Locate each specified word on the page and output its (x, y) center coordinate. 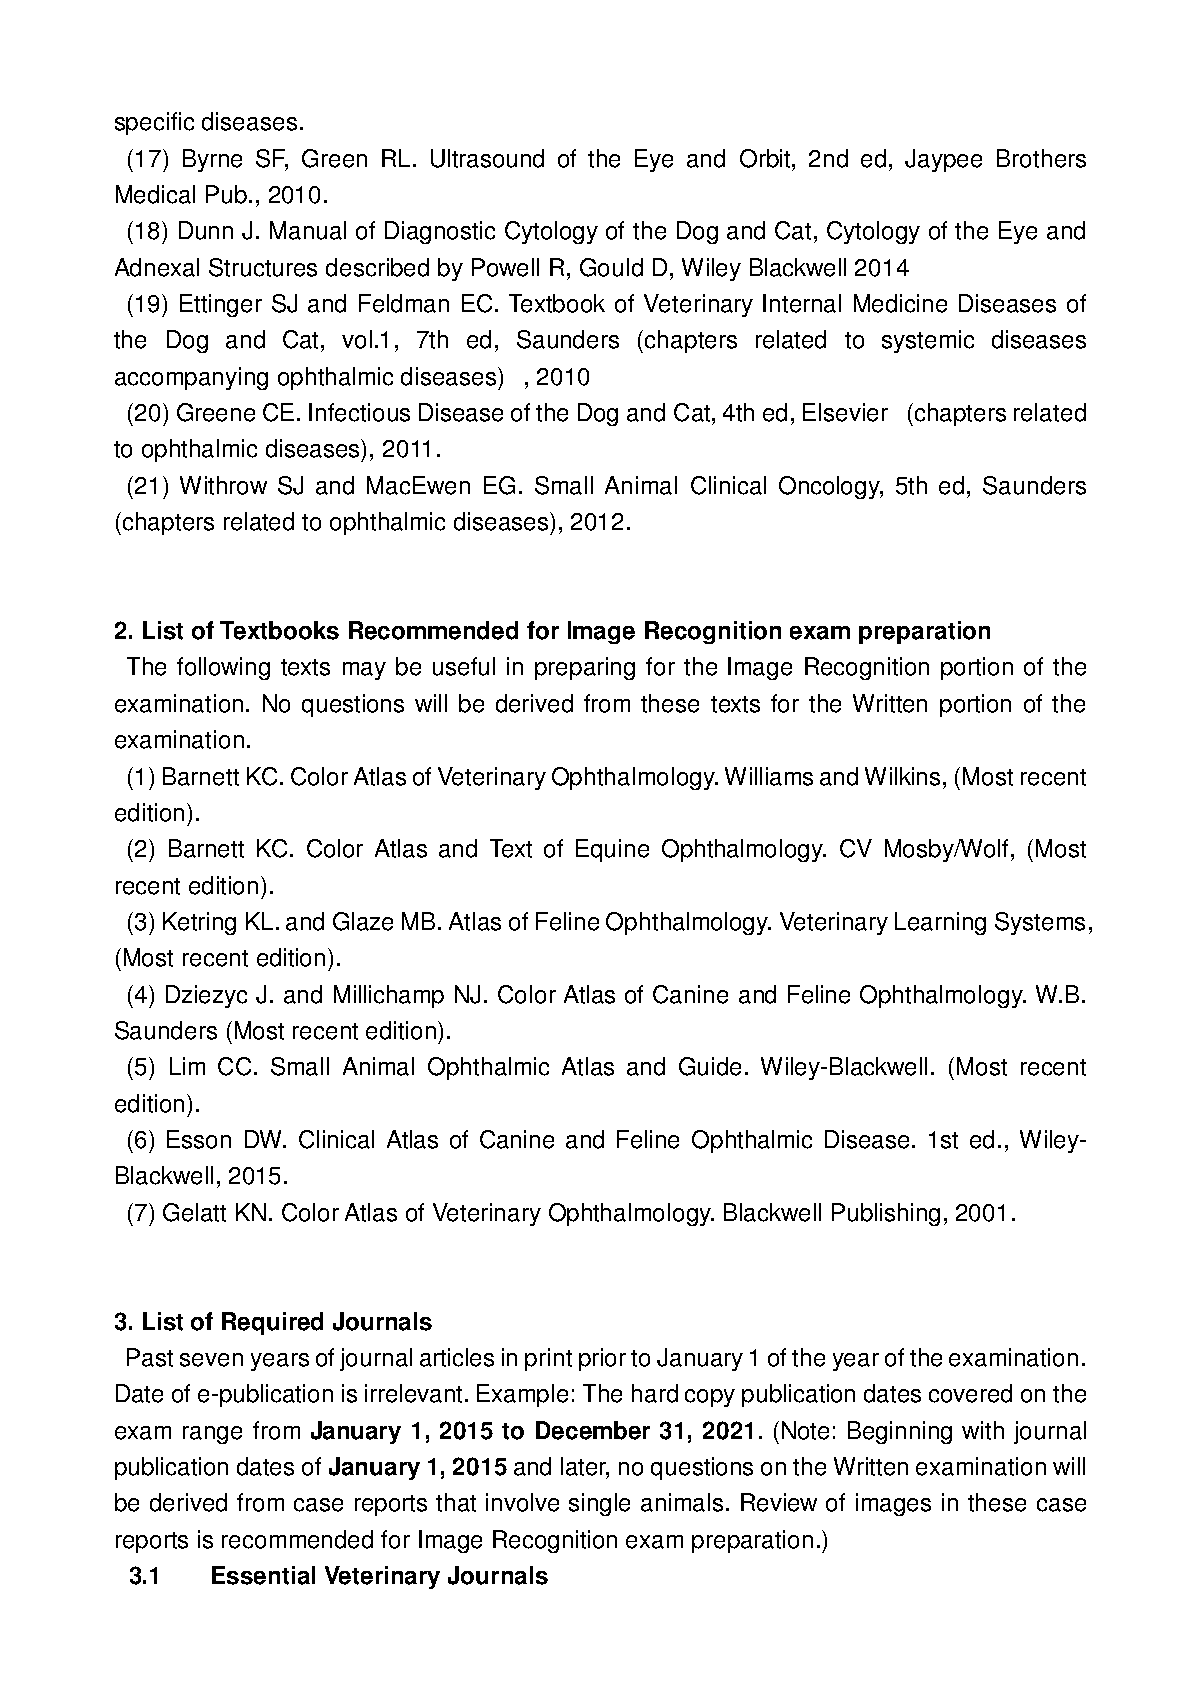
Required (272, 1323)
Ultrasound (487, 158)
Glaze (363, 921)
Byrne (212, 160)
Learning (940, 923)
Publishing (886, 1214)
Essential (263, 1575)
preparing (585, 668)
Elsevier (845, 412)
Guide (710, 1066)
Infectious (359, 412)
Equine (612, 850)
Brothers (1041, 158)
